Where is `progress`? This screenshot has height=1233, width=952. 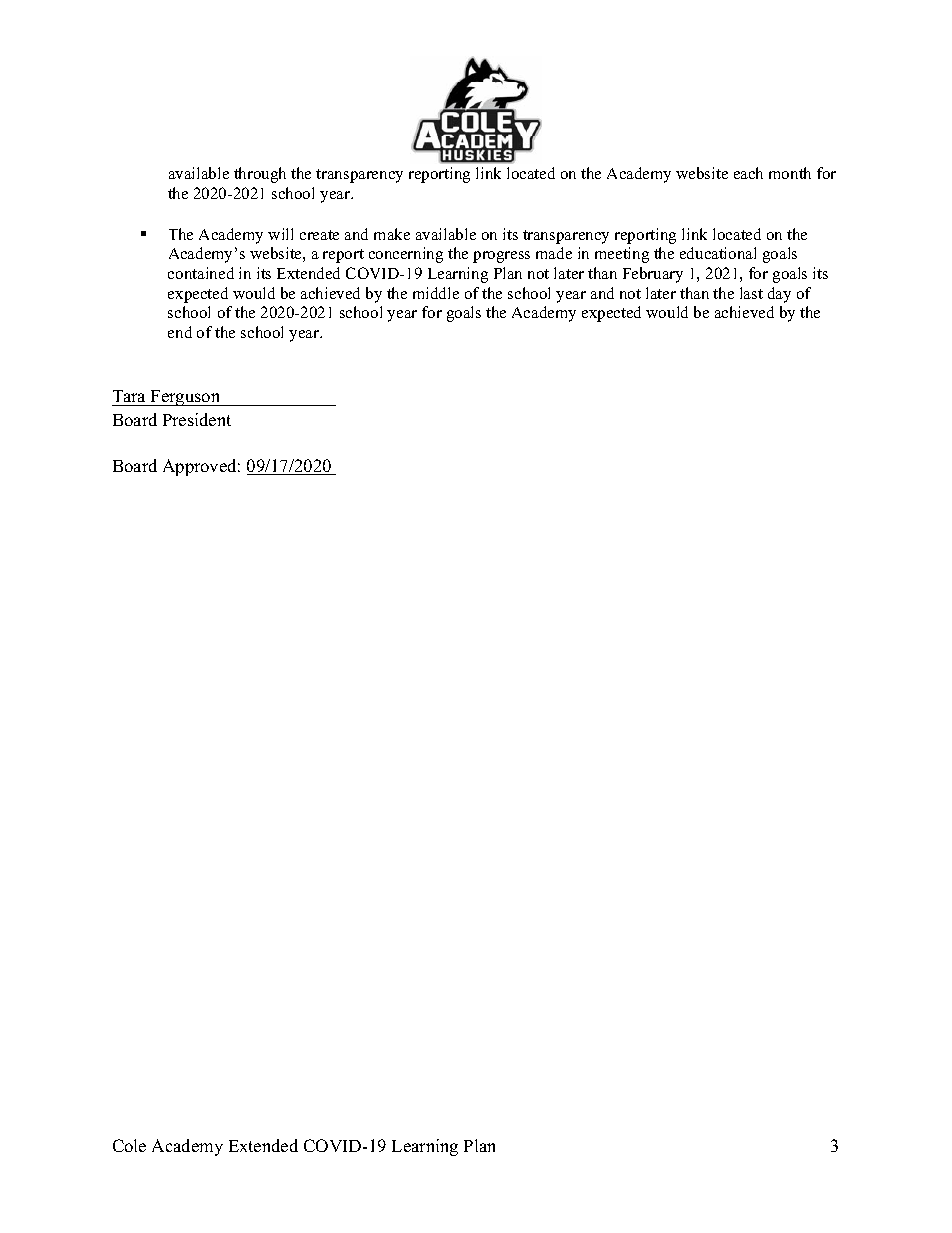
progress is located at coordinates (501, 257).
